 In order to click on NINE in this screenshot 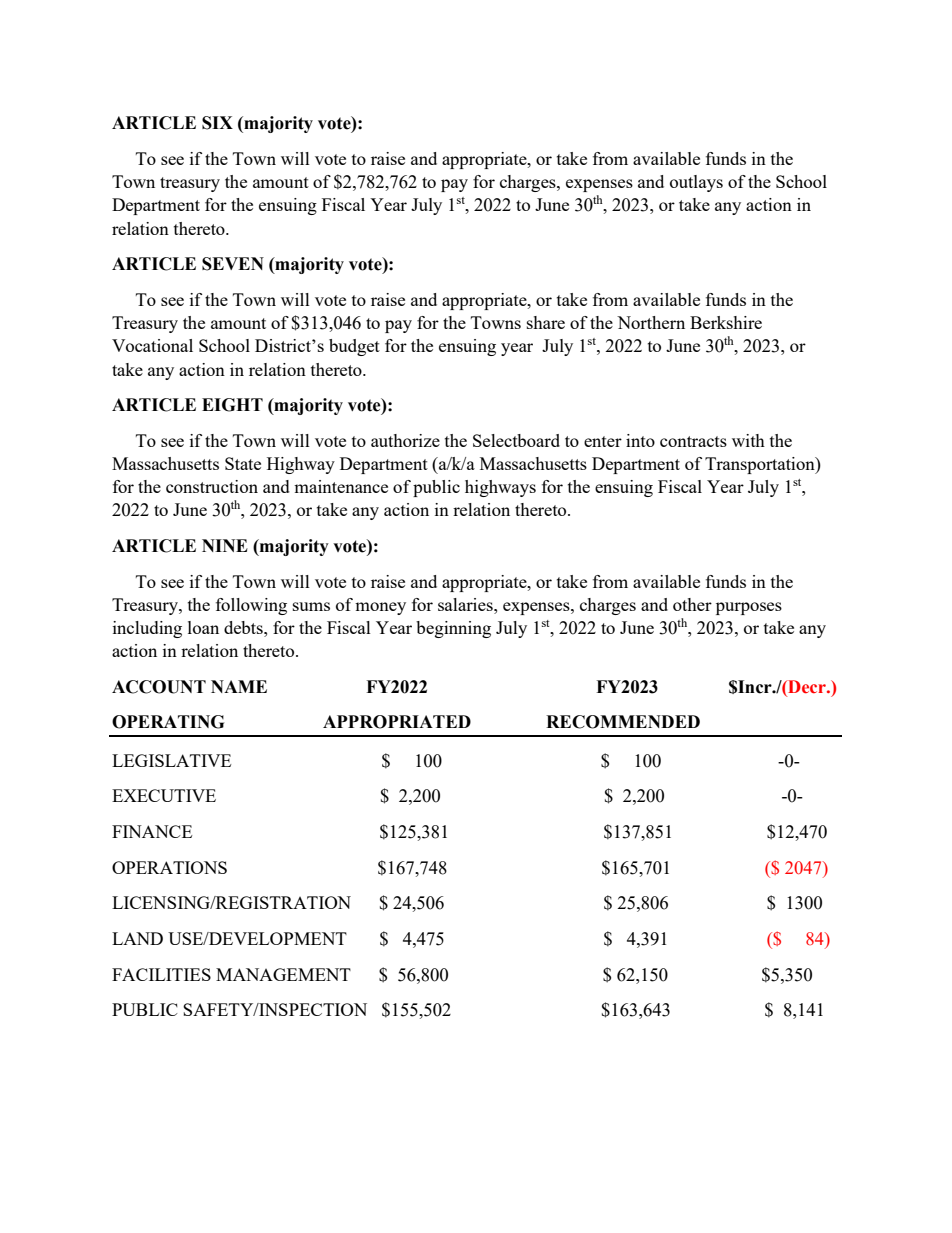, I will do `click(225, 545)`.
